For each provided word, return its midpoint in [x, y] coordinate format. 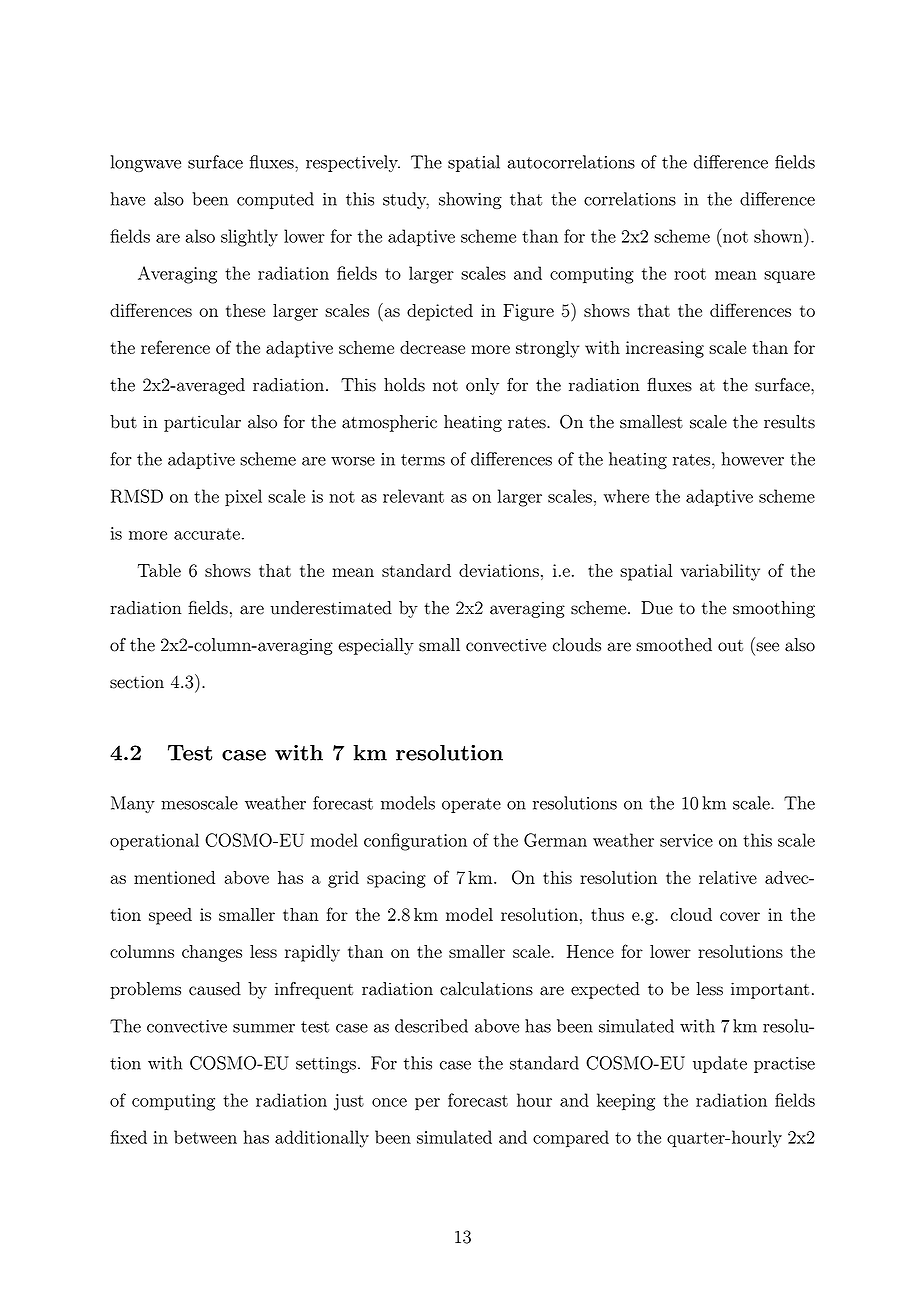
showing [470, 200]
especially [376, 646]
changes [212, 953]
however [753, 459]
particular [202, 423]
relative [728, 877]
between [205, 1137]
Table [159, 570]
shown [779, 235]
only [482, 386]
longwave [146, 163]
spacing [396, 879]
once [389, 1102]
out [730, 646]
